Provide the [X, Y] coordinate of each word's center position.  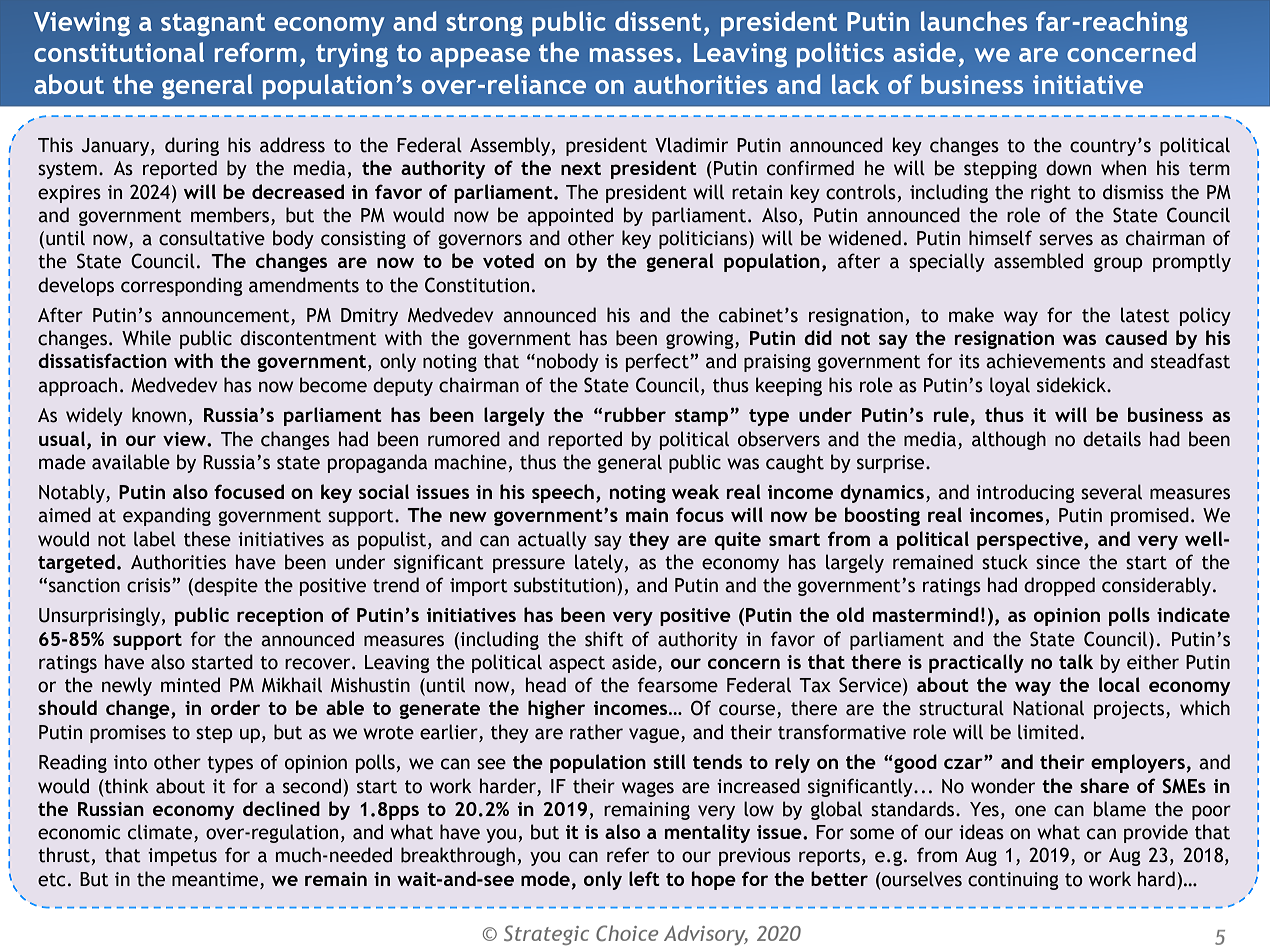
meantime [216, 879]
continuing [1013, 881]
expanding [167, 516]
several [1111, 492]
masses [631, 55]
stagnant [213, 25]
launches [974, 21]
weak [695, 491]
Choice [627, 933]
